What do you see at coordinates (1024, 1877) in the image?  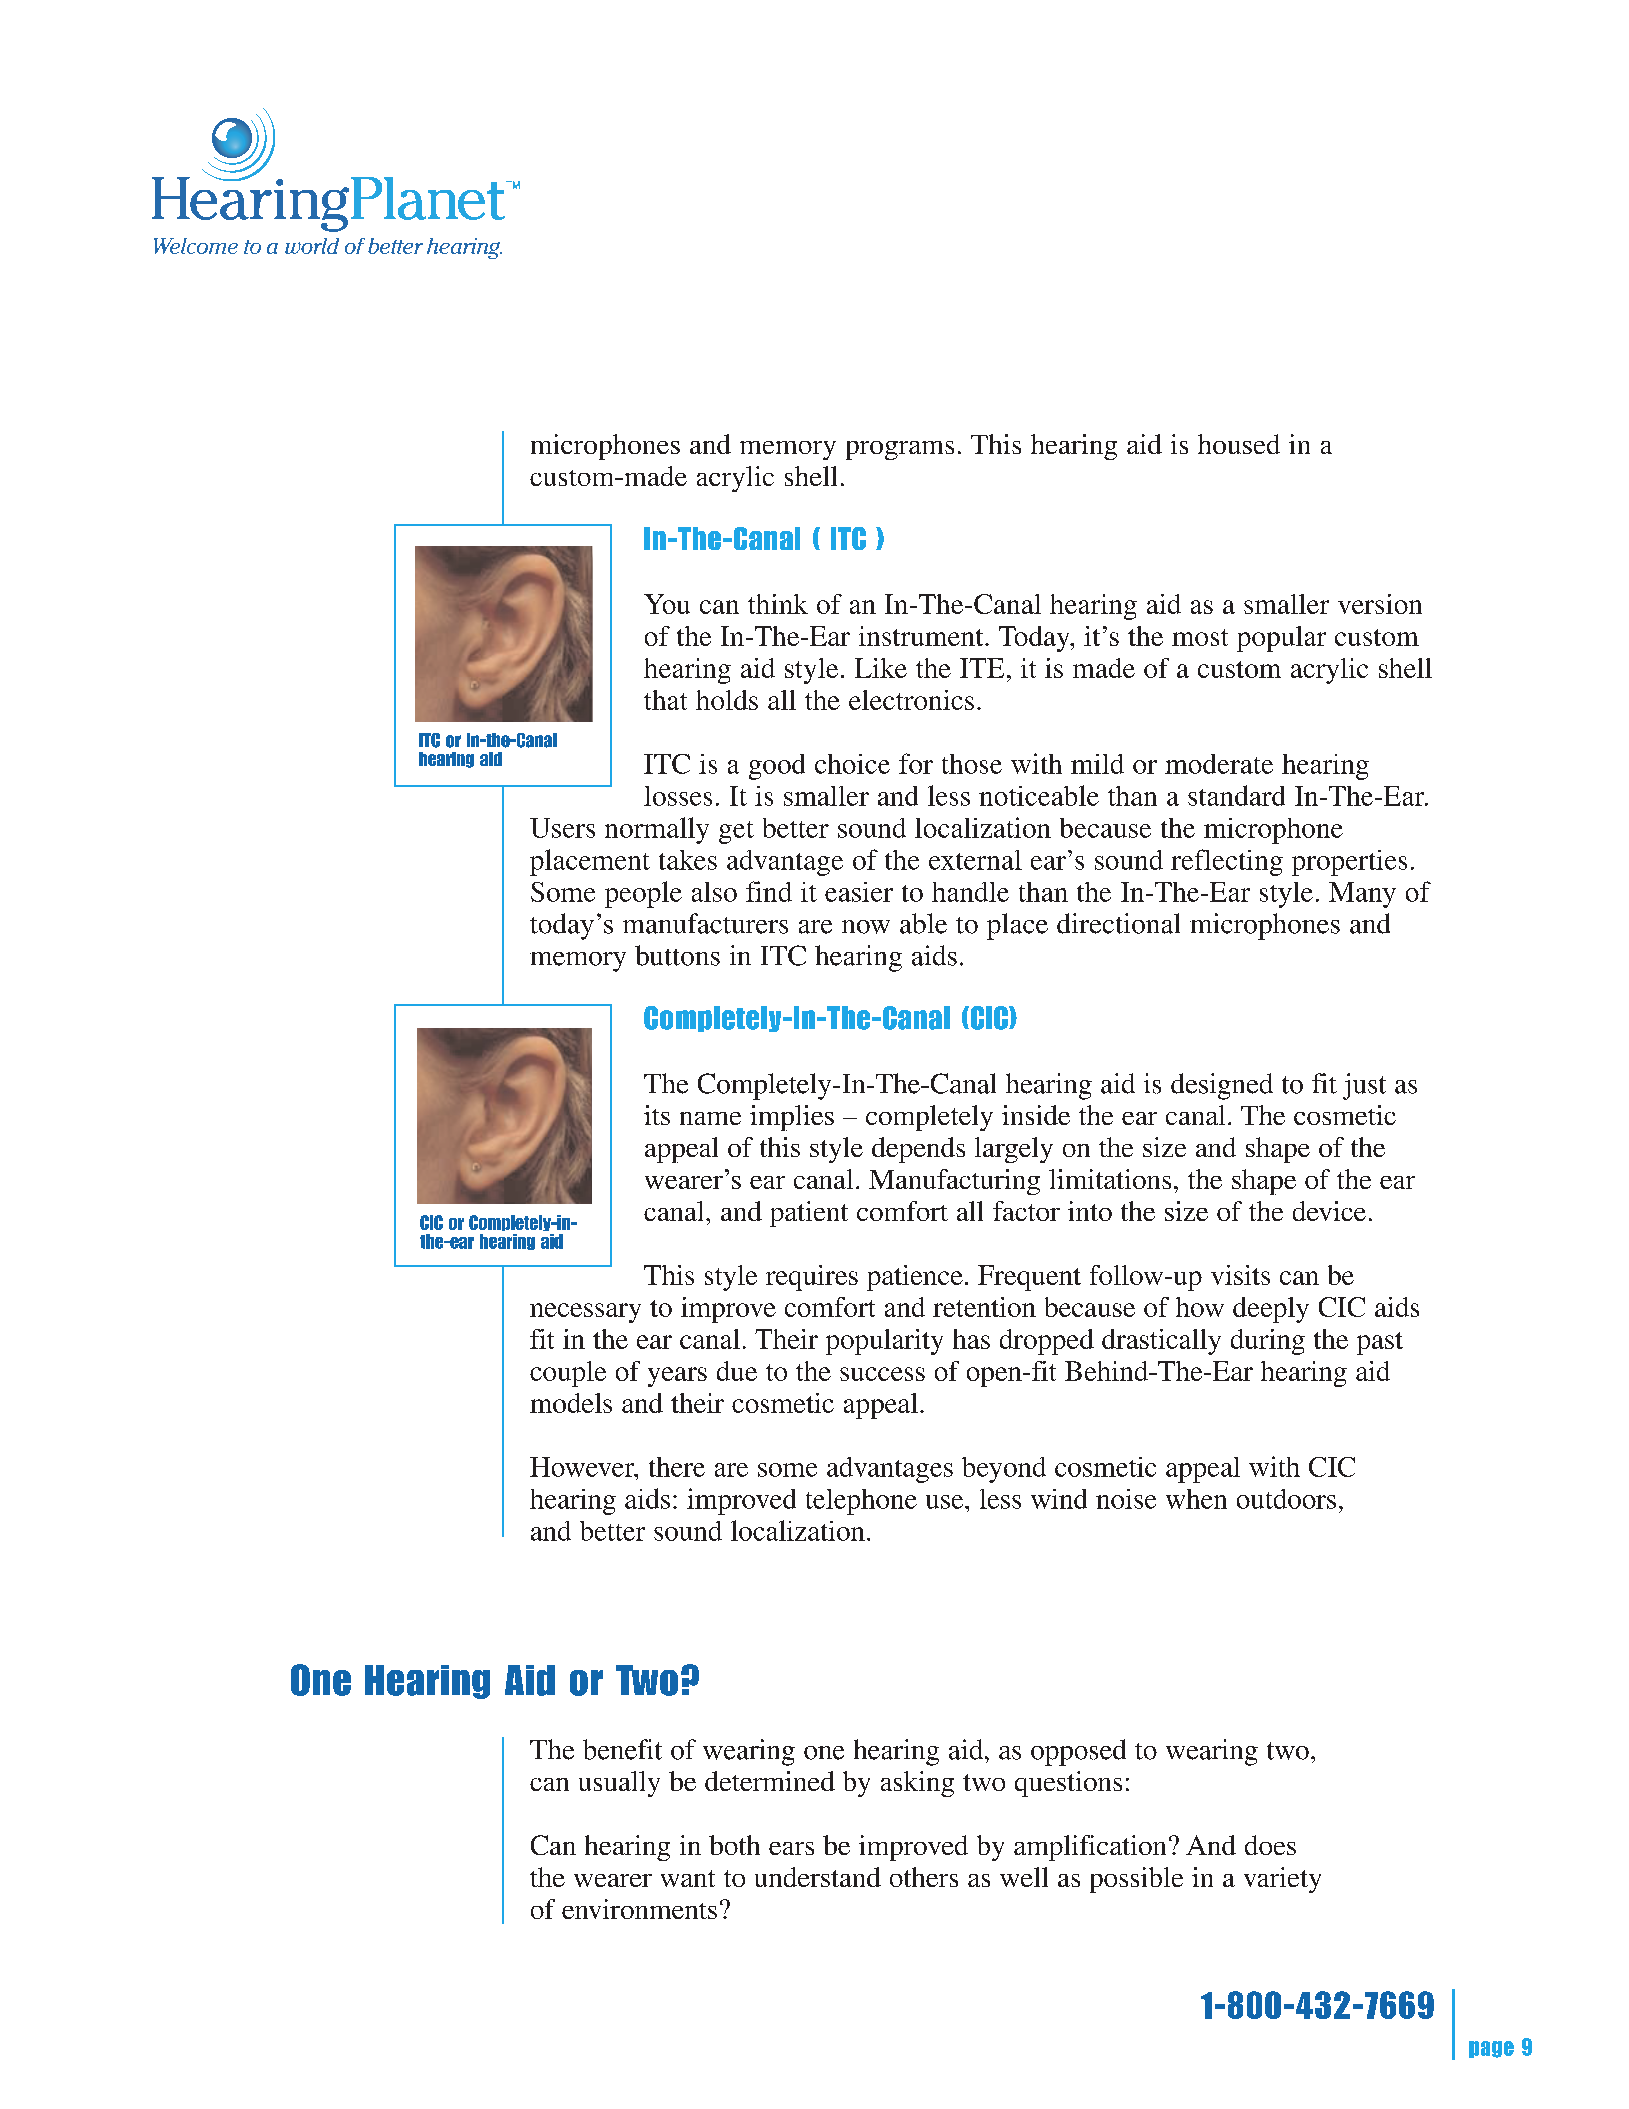 I see `well` at bounding box center [1024, 1877].
